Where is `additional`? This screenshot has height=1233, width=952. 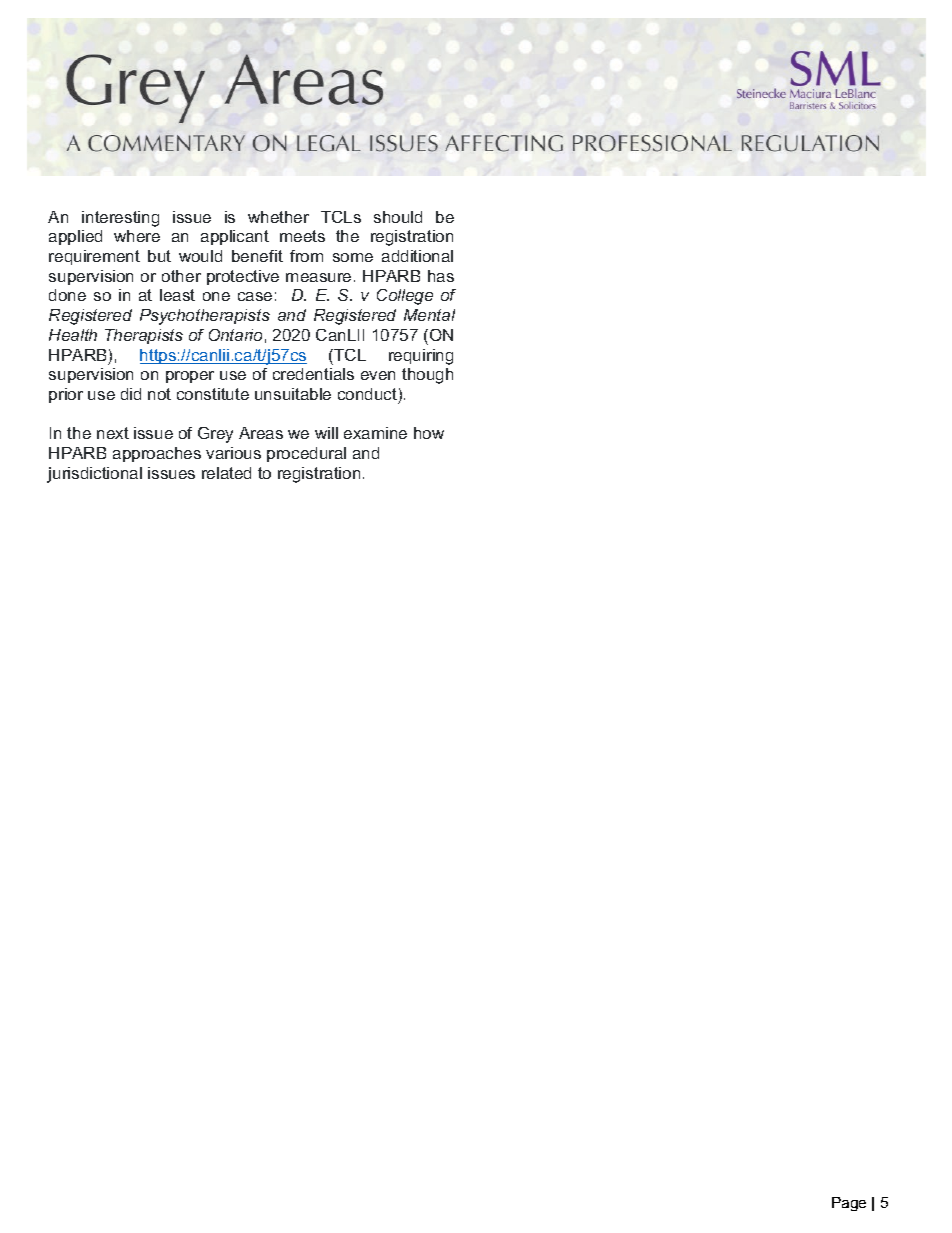 additional is located at coordinates (417, 256).
